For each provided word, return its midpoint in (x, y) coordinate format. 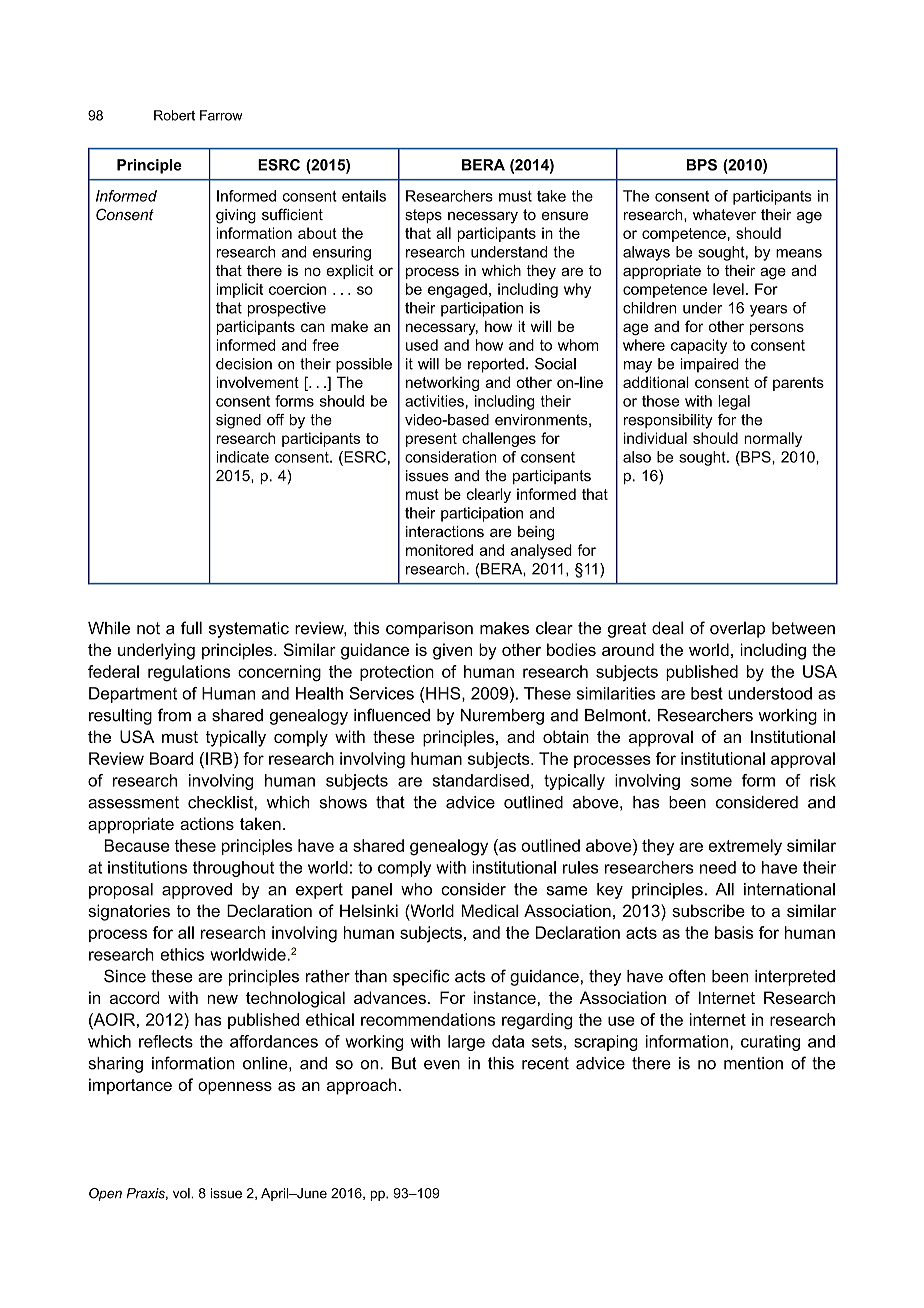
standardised (481, 780)
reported (496, 365)
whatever (724, 215)
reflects (166, 1041)
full (191, 628)
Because (137, 845)
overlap (737, 629)
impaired (710, 365)
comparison (429, 630)
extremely (745, 847)
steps (423, 216)
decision (244, 364)
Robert (174, 115)
